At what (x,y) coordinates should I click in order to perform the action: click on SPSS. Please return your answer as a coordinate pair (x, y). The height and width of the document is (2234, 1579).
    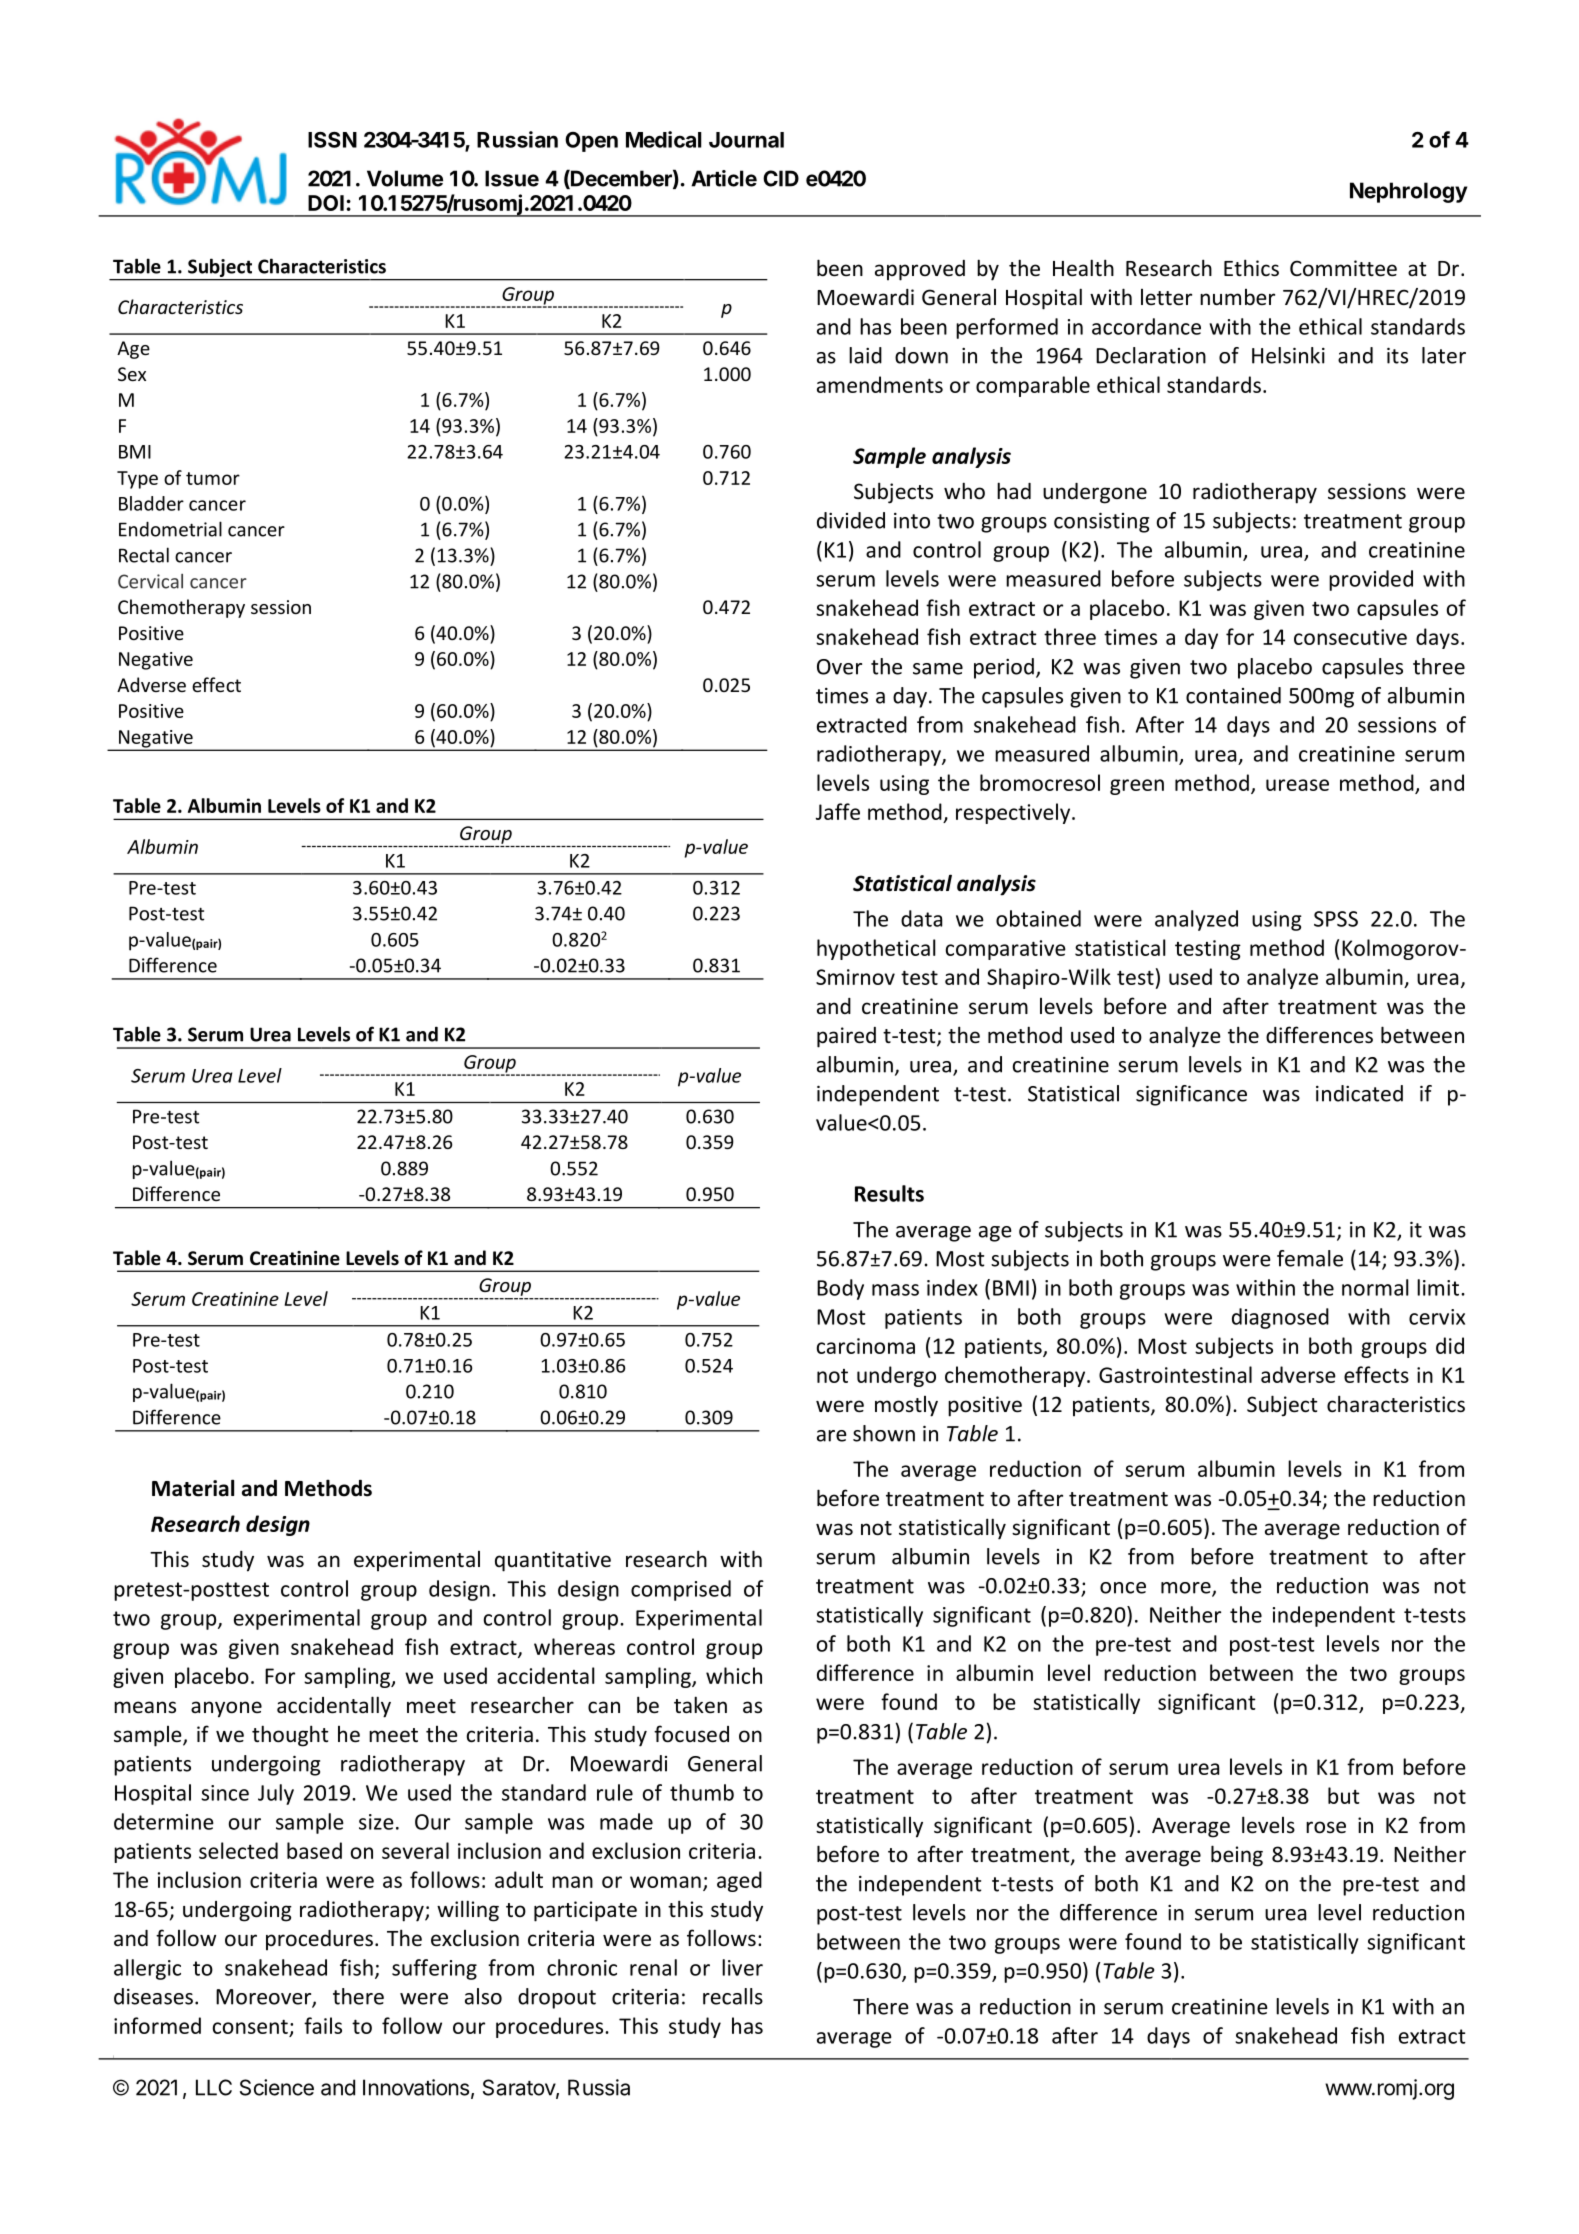
    Looking at the image, I should click on (1336, 919).
